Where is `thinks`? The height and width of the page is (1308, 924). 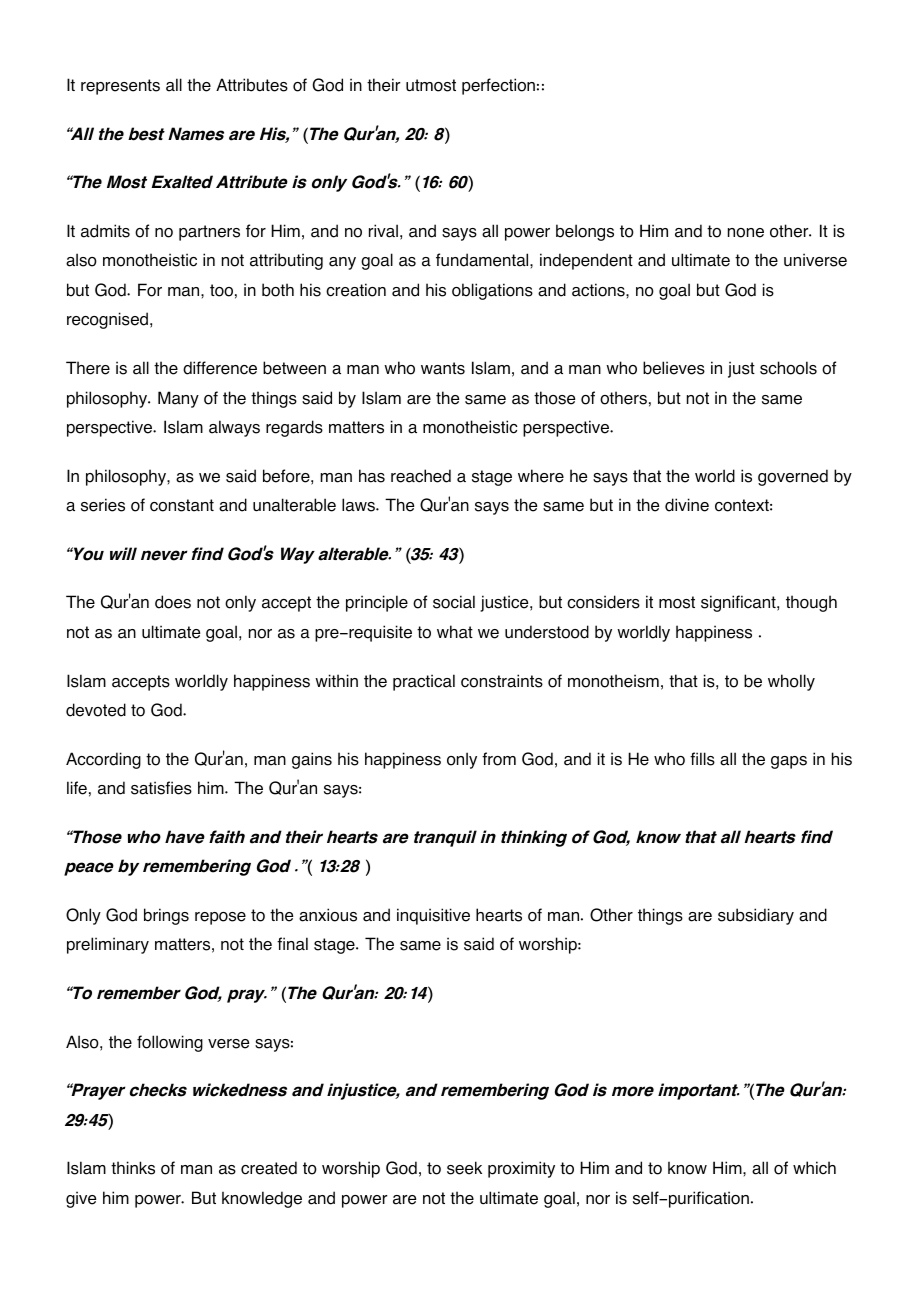 thinks is located at coordinates (133, 1168).
